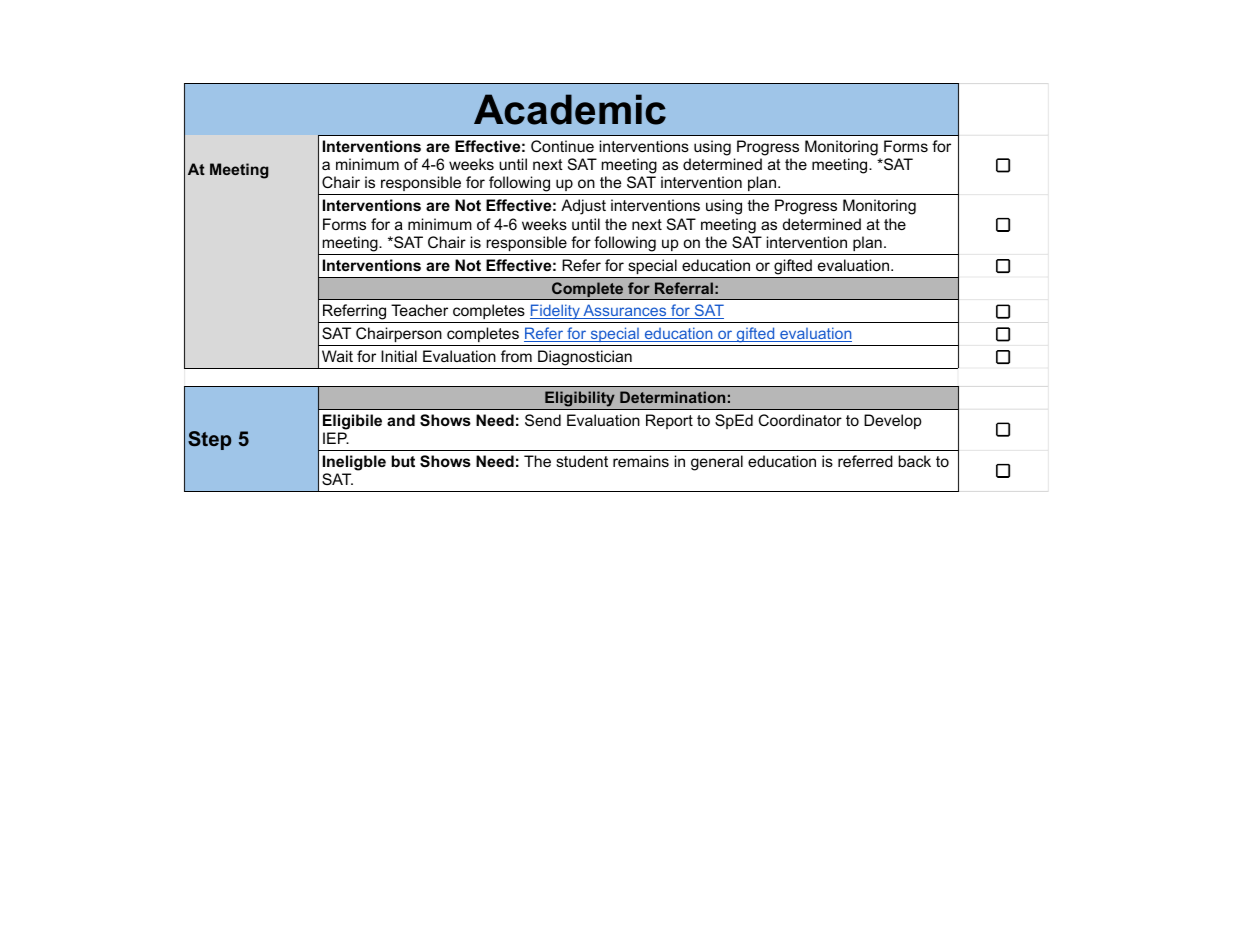 This screenshot has width=1233, height=952. Describe the element at coordinates (893, 421) in the screenshot. I see `Develop` at that location.
